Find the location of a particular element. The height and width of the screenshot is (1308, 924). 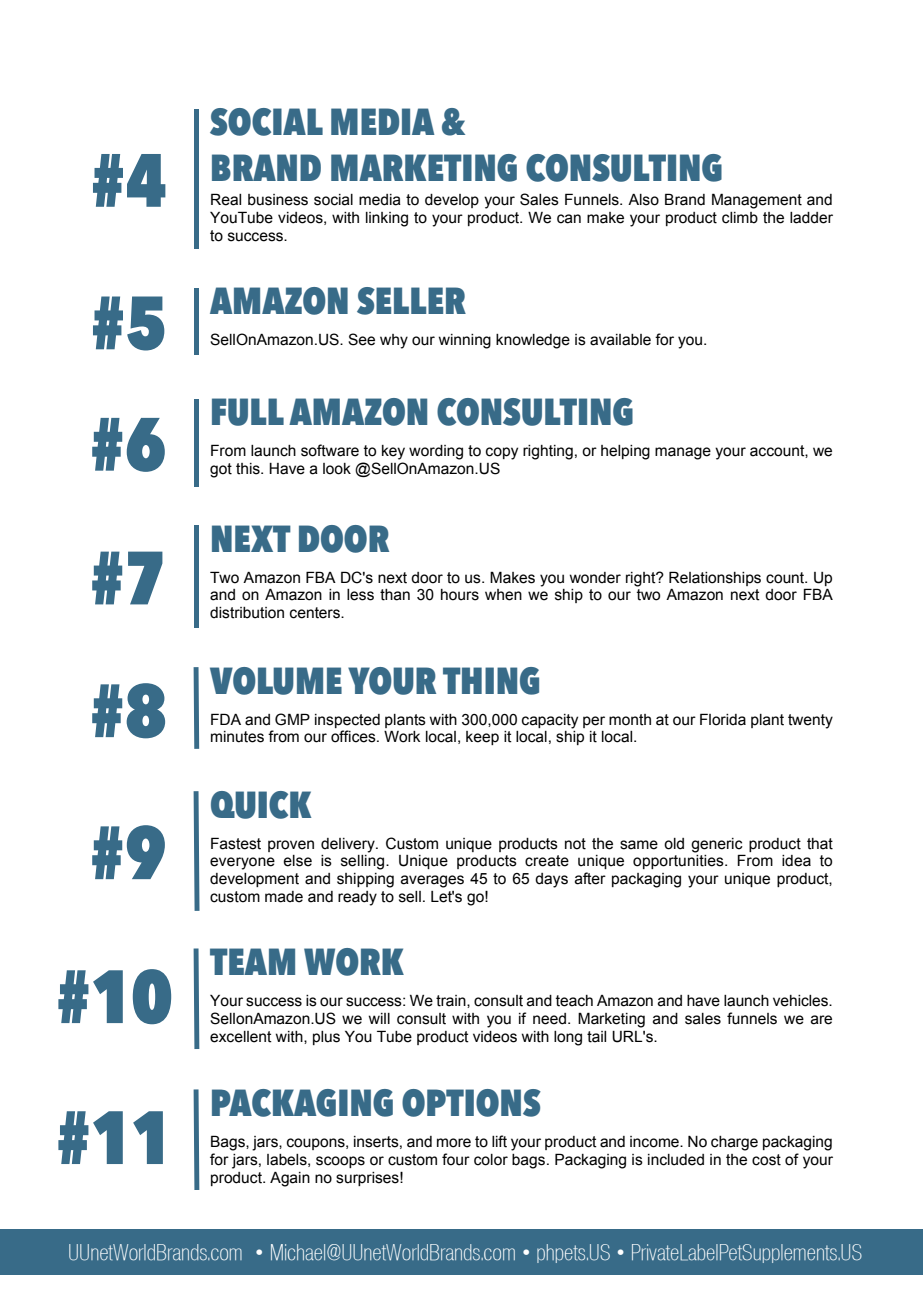

can is located at coordinates (569, 219).
